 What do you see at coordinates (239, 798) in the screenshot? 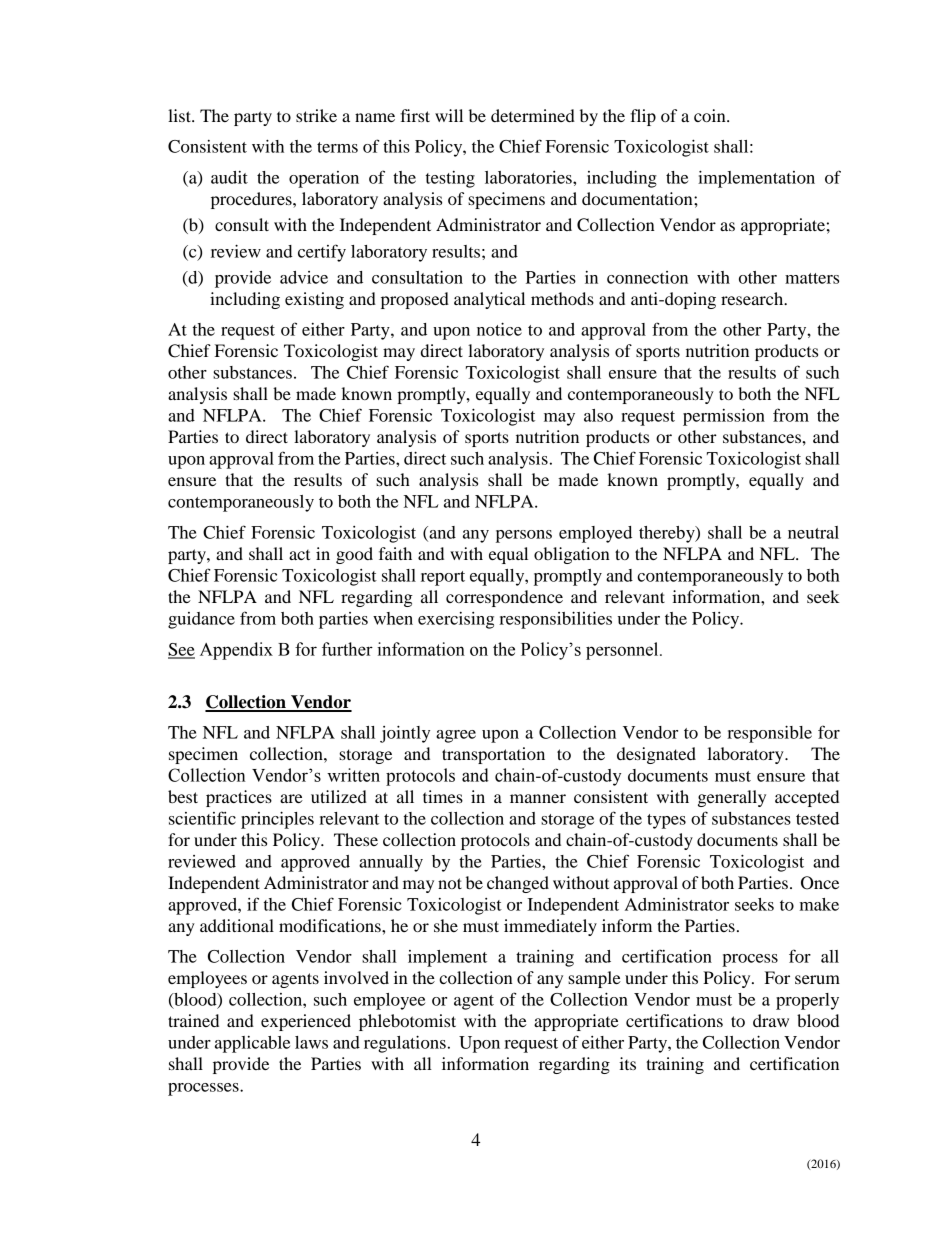
I see `practices` at bounding box center [239, 798].
